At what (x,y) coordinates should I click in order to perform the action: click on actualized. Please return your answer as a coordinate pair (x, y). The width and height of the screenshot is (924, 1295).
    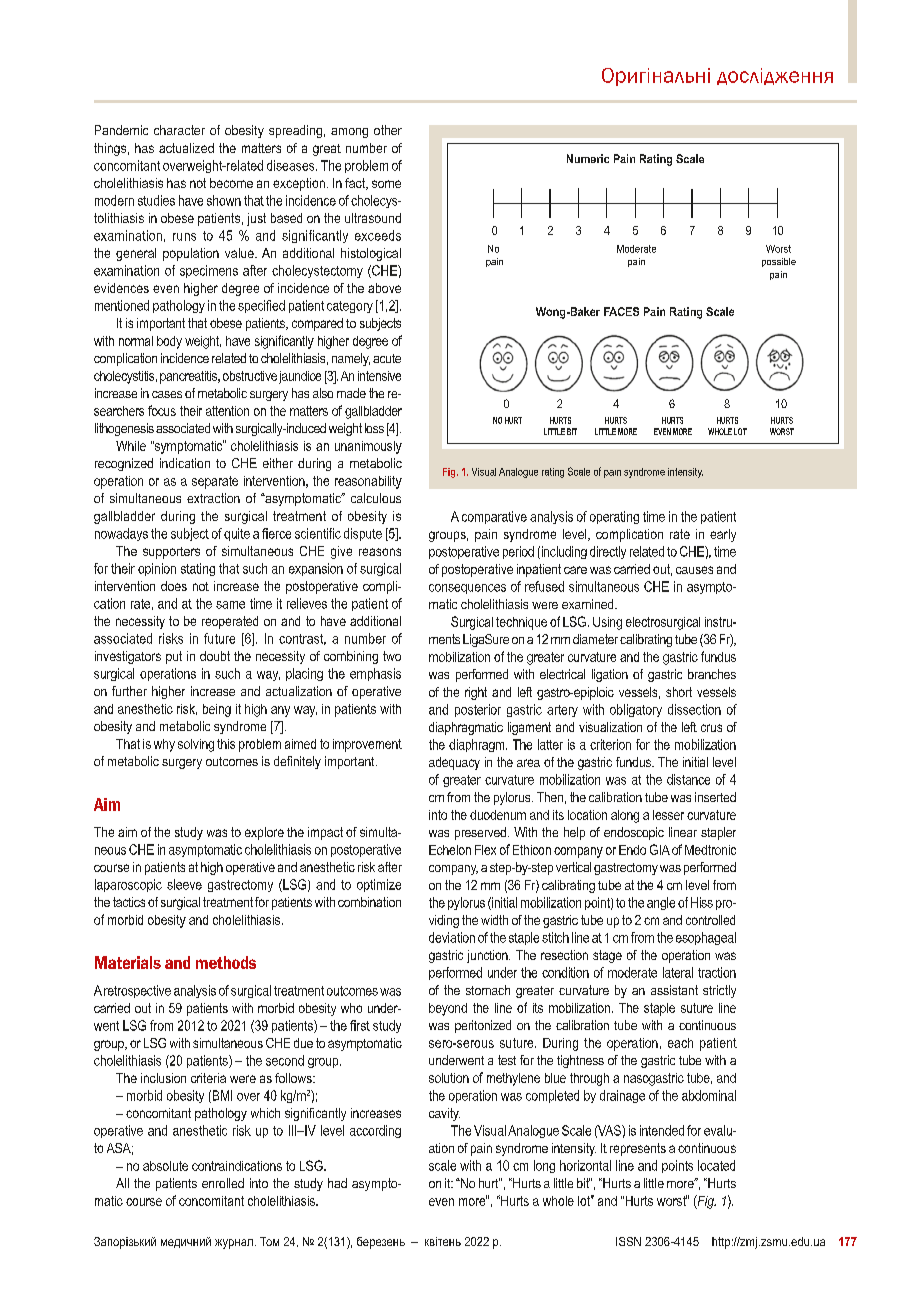
    Looking at the image, I should click on (186, 148).
